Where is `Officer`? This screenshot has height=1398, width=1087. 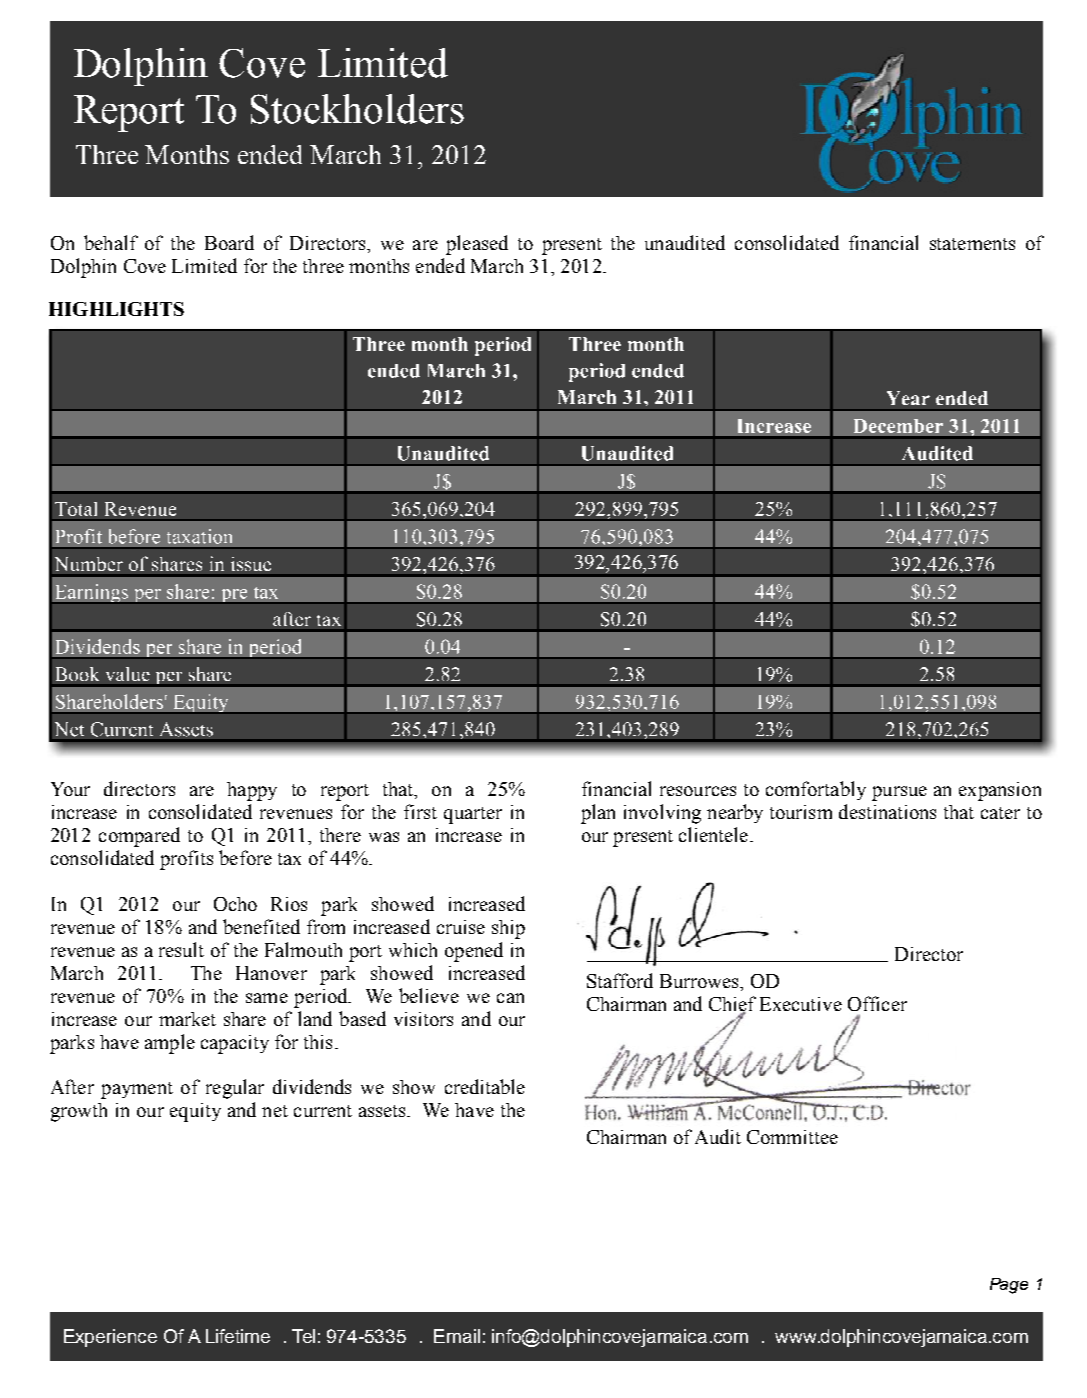
Officer is located at coordinates (877, 1003).
